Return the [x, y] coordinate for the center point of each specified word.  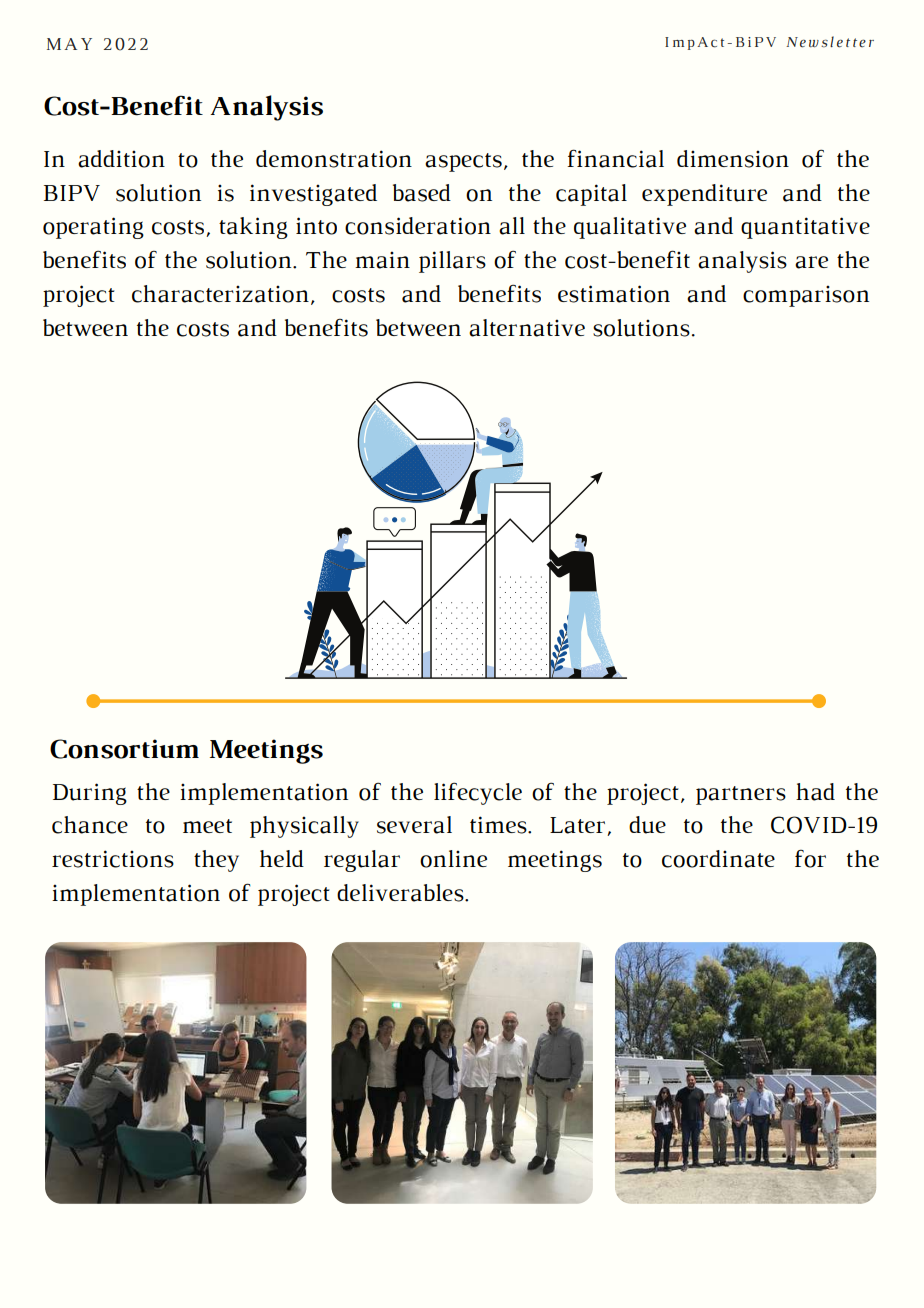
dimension [733, 159]
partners [741, 795]
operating [93, 228]
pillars [452, 262]
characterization [220, 294]
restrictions [113, 859]
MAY [69, 44]
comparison [806, 296]
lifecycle [478, 793]
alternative [527, 328]
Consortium [124, 749]
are [811, 262]
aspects [463, 162]
